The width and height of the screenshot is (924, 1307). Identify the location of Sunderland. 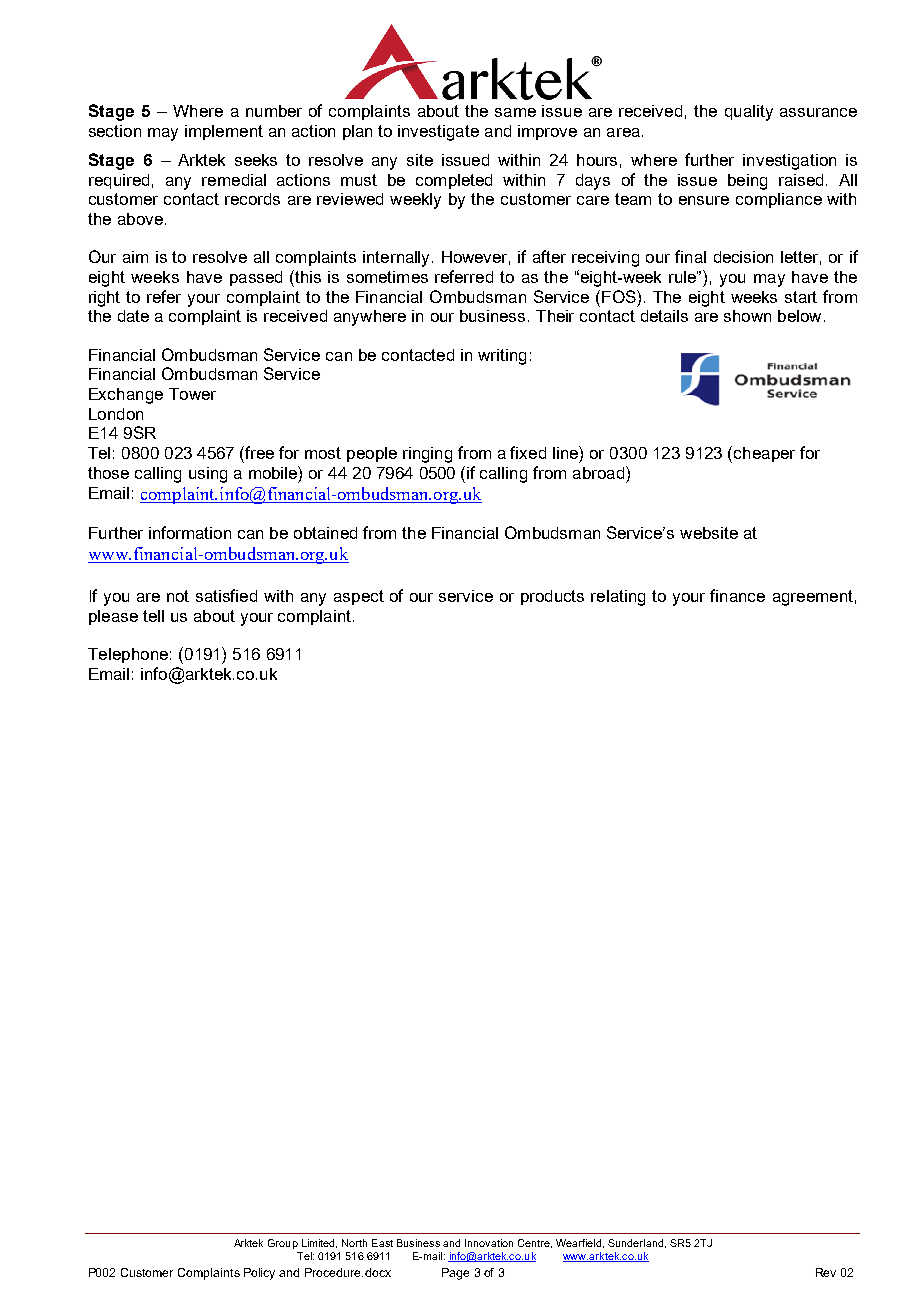
(635, 1243).
